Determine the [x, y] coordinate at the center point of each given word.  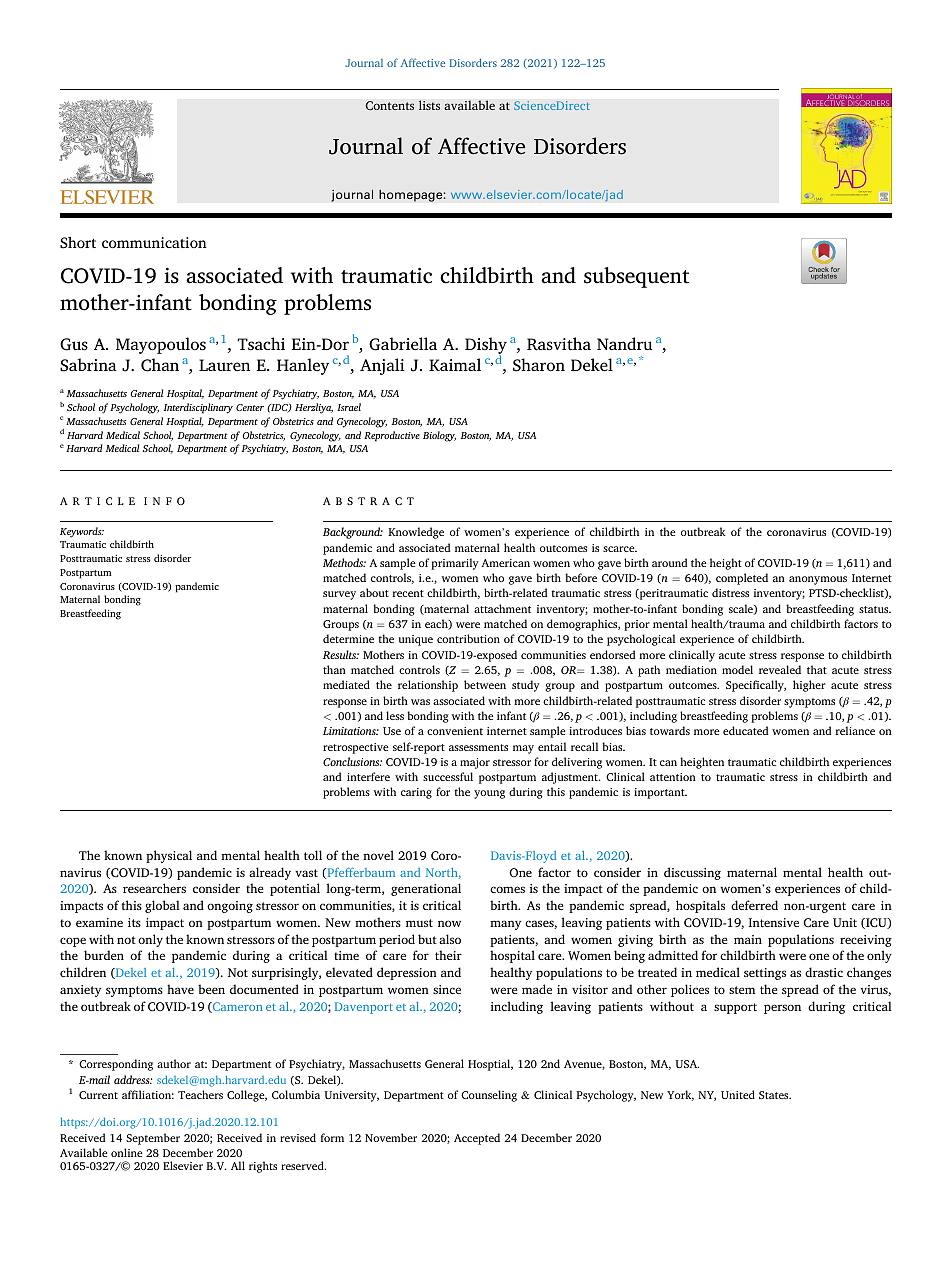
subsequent [636, 277]
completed [742, 579]
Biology [439, 436]
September [153, 1139]
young [489, 794]
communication [154, 242]
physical [169, 856]
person [782, 1009]
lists [429, 105]
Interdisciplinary [198, 408]
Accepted [477, 1139]
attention [673, 777]
